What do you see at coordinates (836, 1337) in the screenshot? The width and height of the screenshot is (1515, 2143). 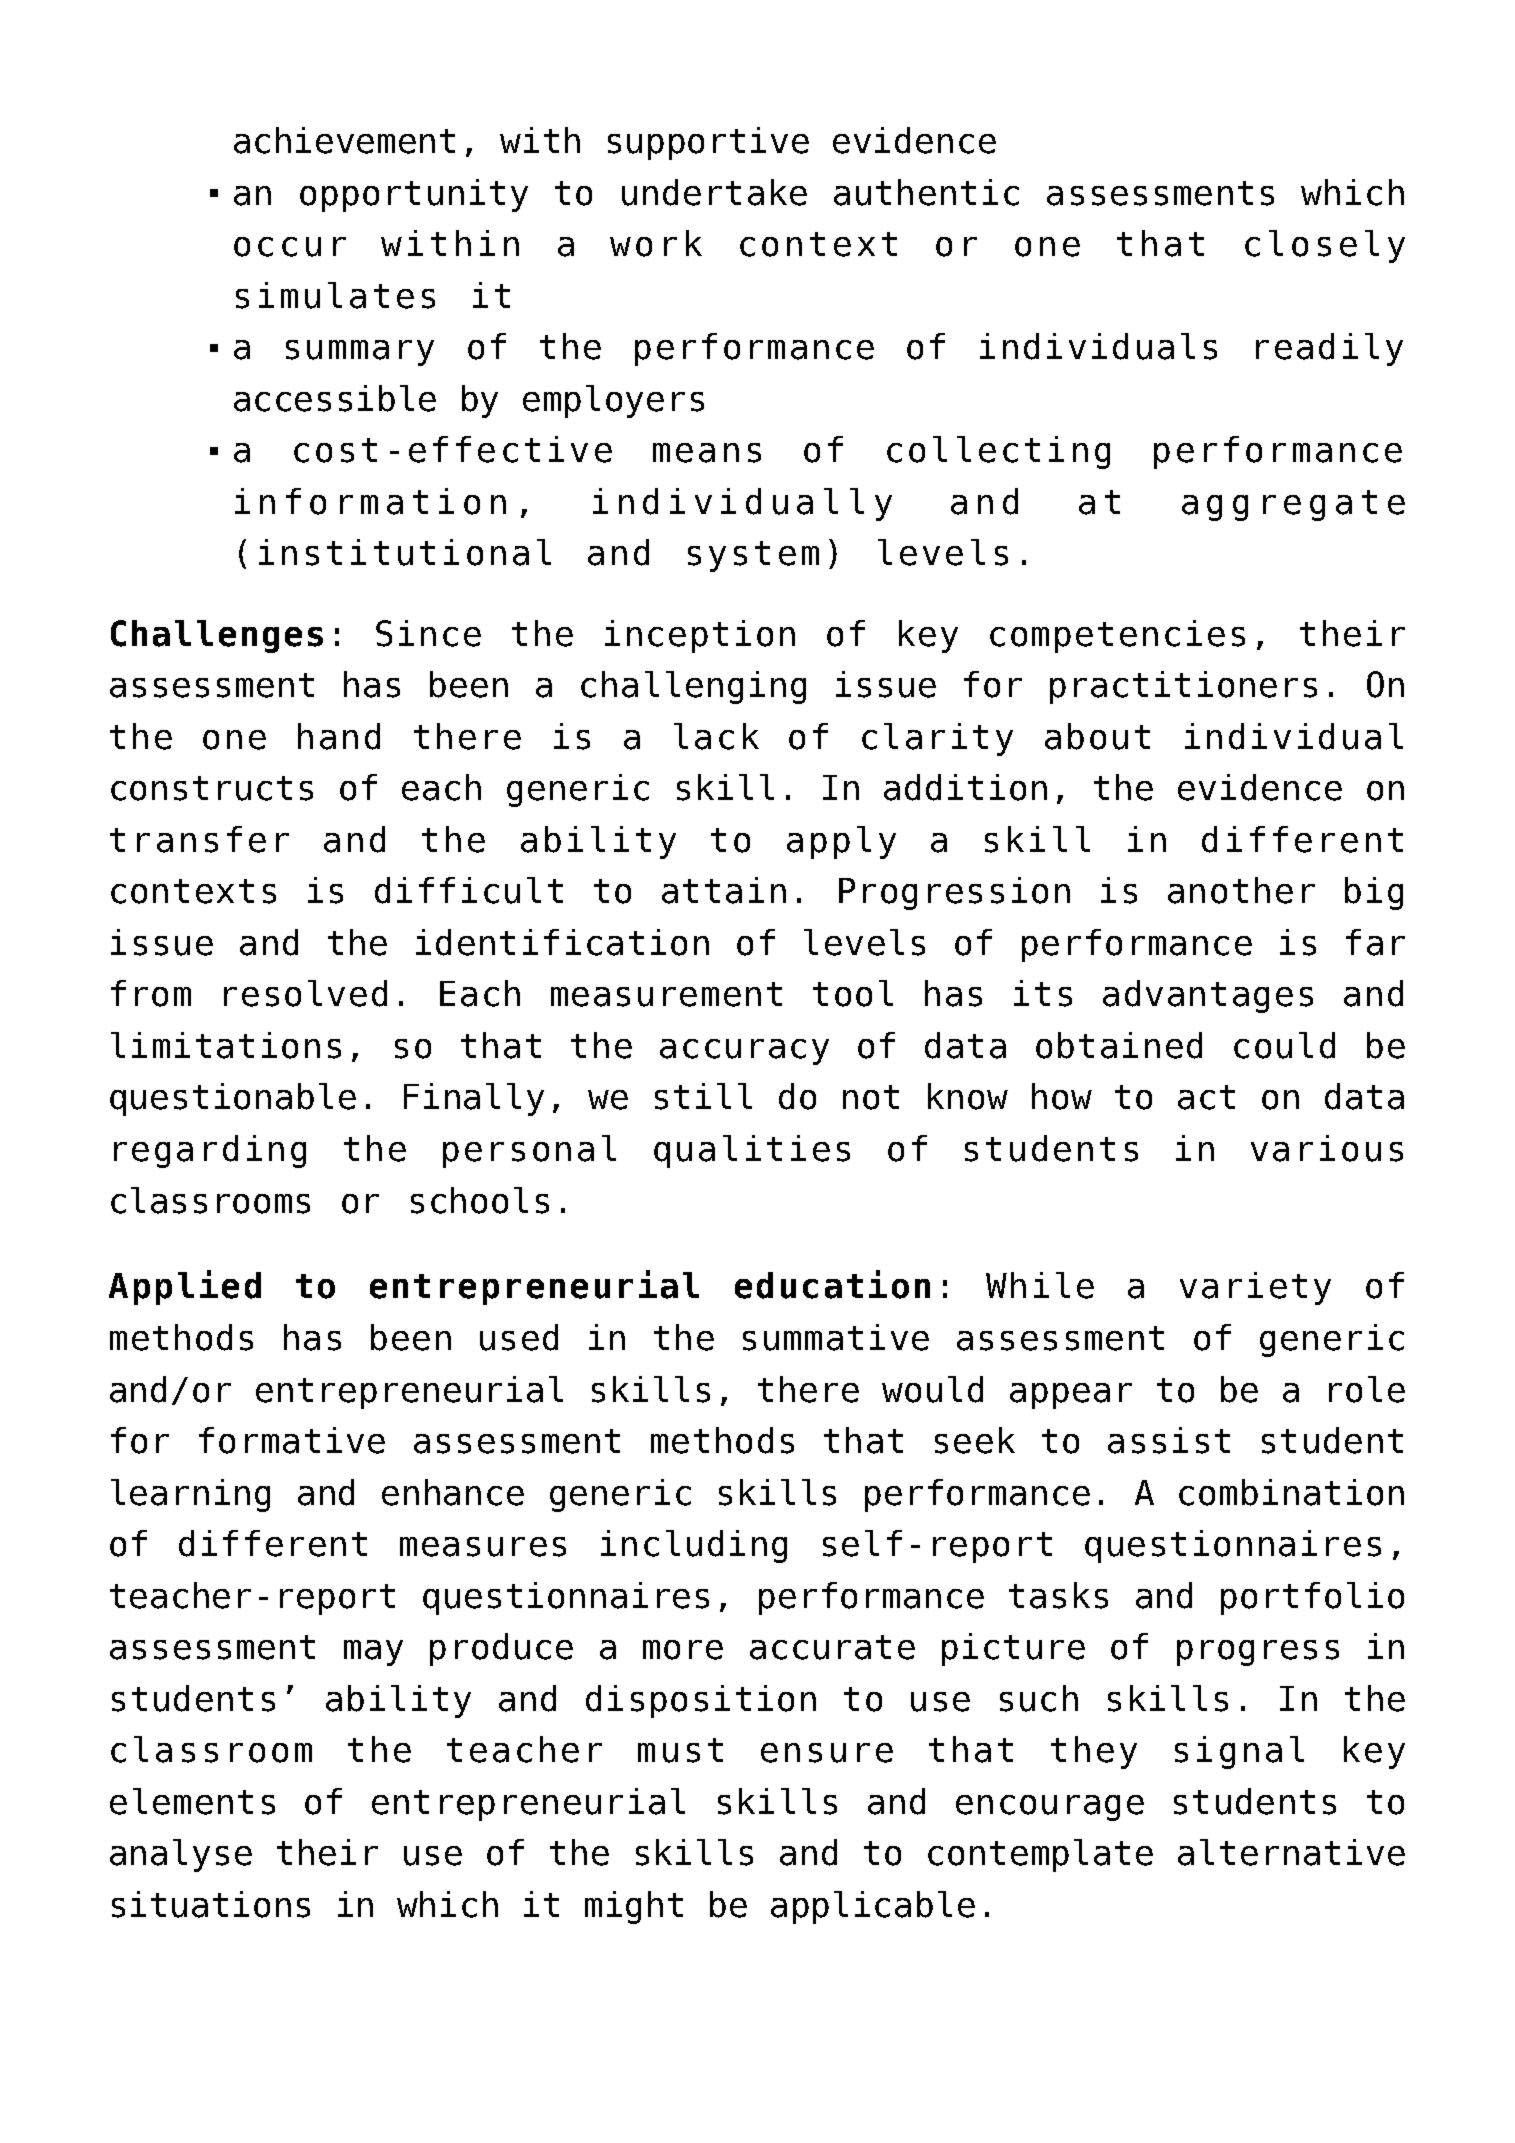 I see `summative` at bounding box center [836, 1337].
